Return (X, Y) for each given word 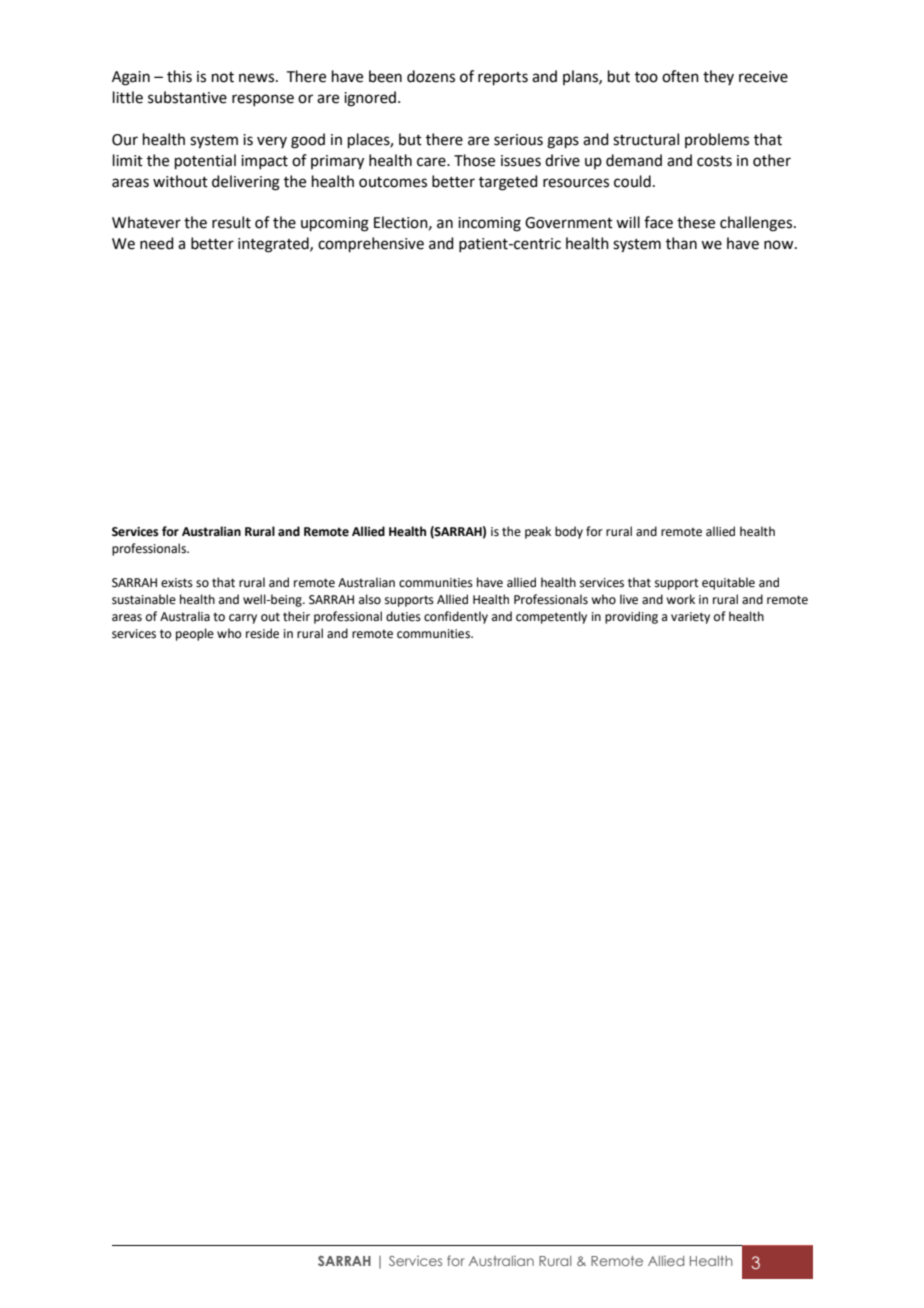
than (681, 243)
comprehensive (371, 244)
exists (177, 583)
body (569, 532)
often (680, 76)
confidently (456, 617)
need (157, 243)
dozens (431, 76)
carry (243, 619)
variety (690, 618)
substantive (187, 97)
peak (538, 532)
